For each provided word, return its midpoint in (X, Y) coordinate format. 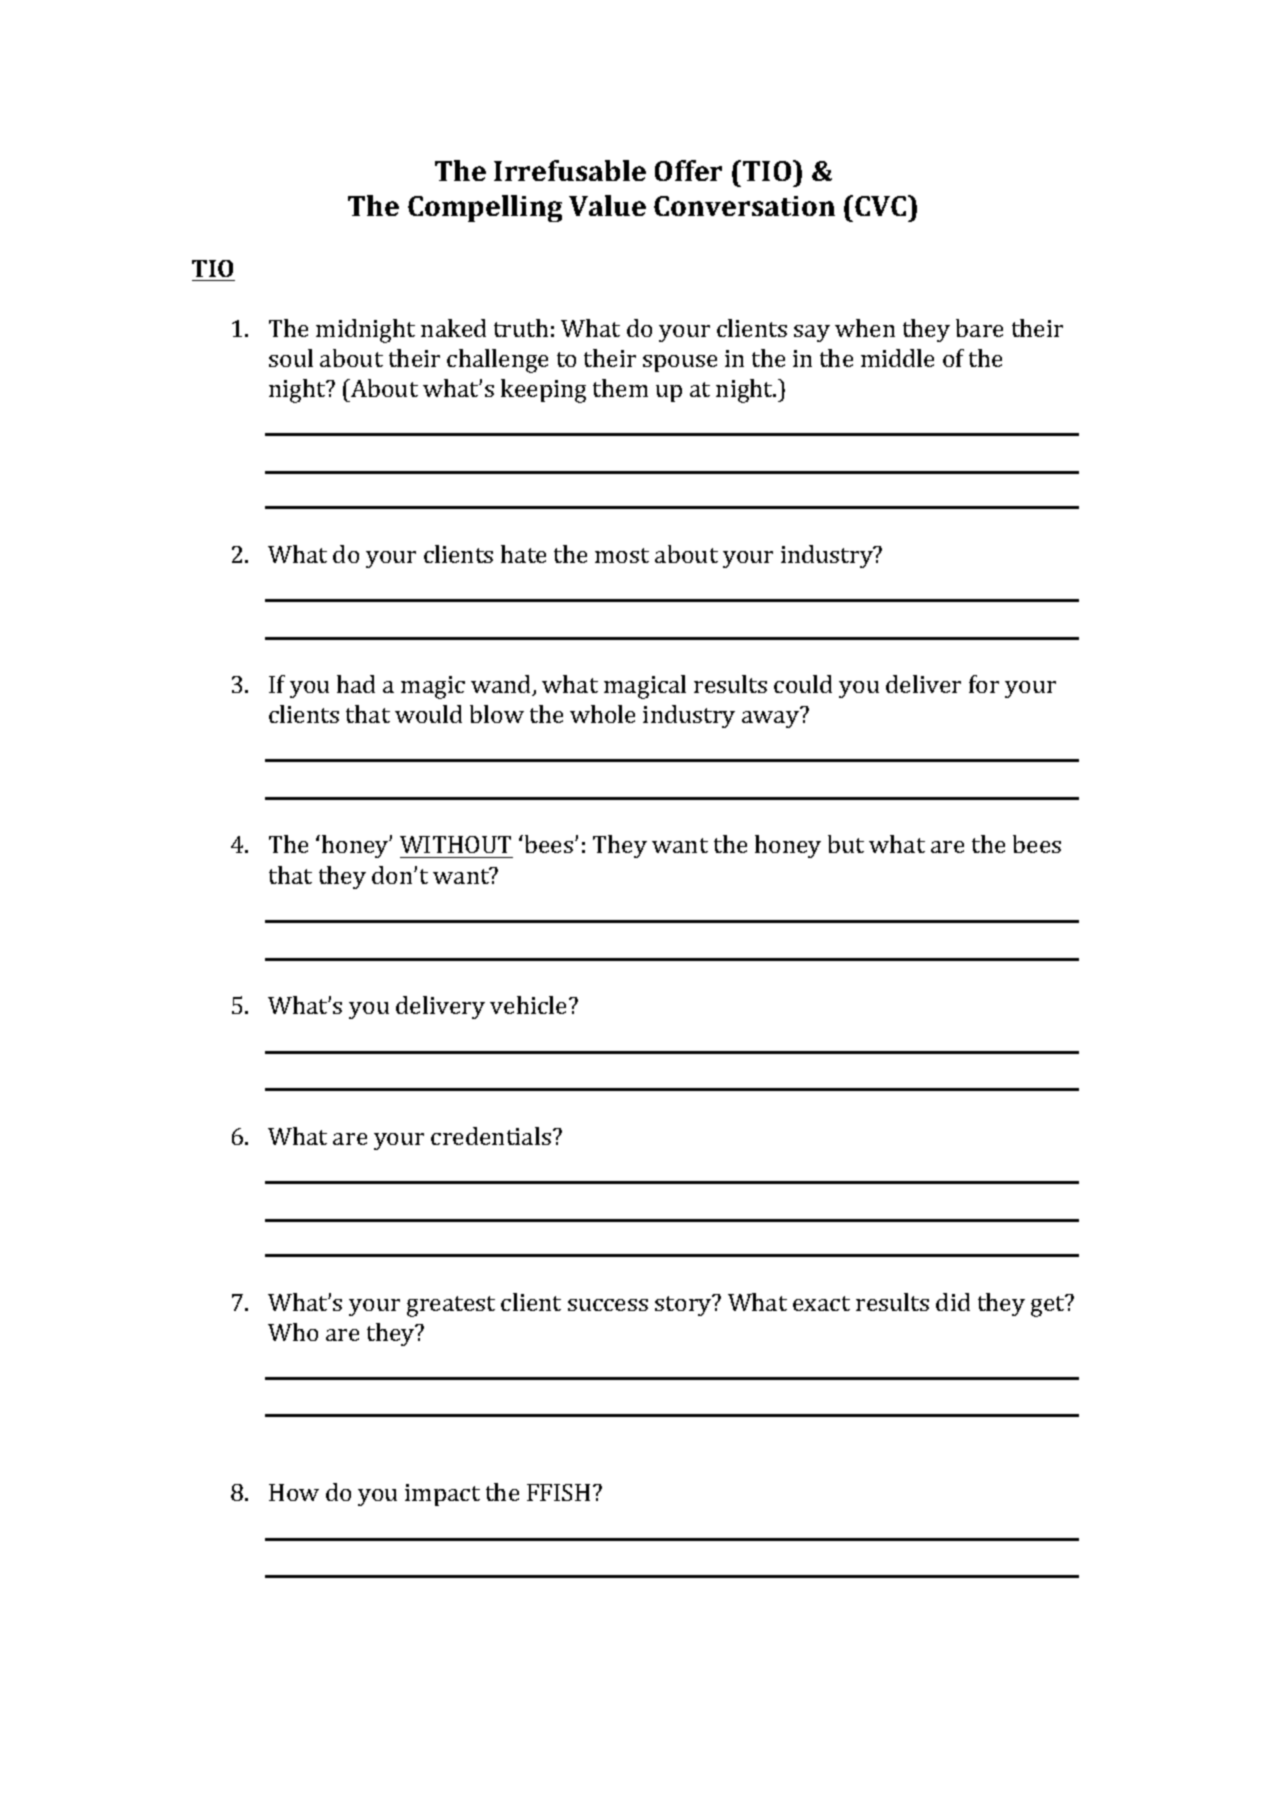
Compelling (485, 208)
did (953, 1302)
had (356, 684)
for (984, 684)
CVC (882, 205)
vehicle (530, 1005)
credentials (491, 1136)
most (622, 555)
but (846, 844)
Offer (688, 170)
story (684, 1305)
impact (442, 1495)
